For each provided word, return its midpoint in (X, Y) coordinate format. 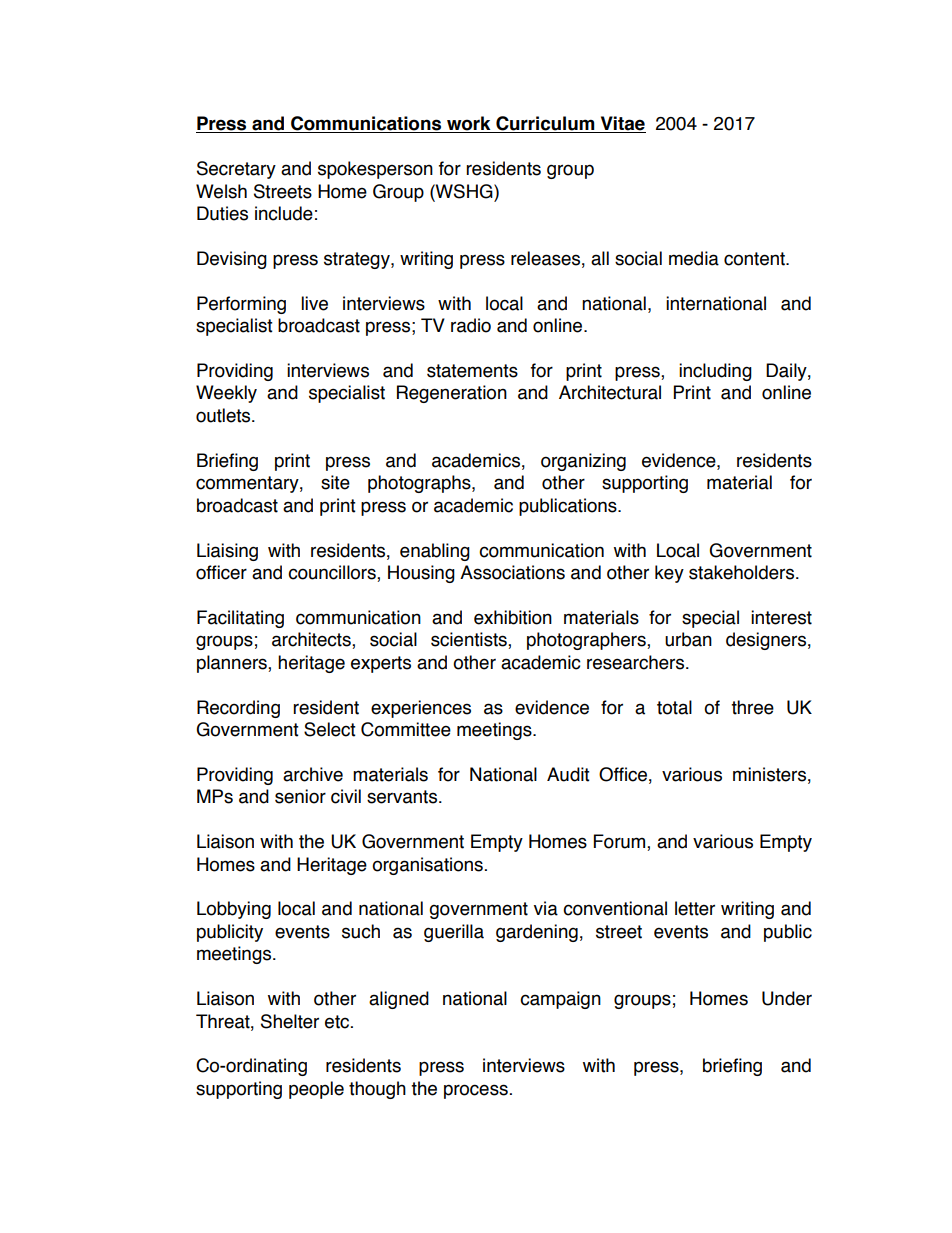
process (476, 1091)
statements (472, 371)
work (469, 124)
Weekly (226, 394)
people (316, 1090)
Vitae (622, 124)
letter (695, 908)
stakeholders (743, 572)
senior (300, 796)
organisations (427, 866)
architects (312, 640)
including (715, 372)
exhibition (513, 617)
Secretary (236, 170)
